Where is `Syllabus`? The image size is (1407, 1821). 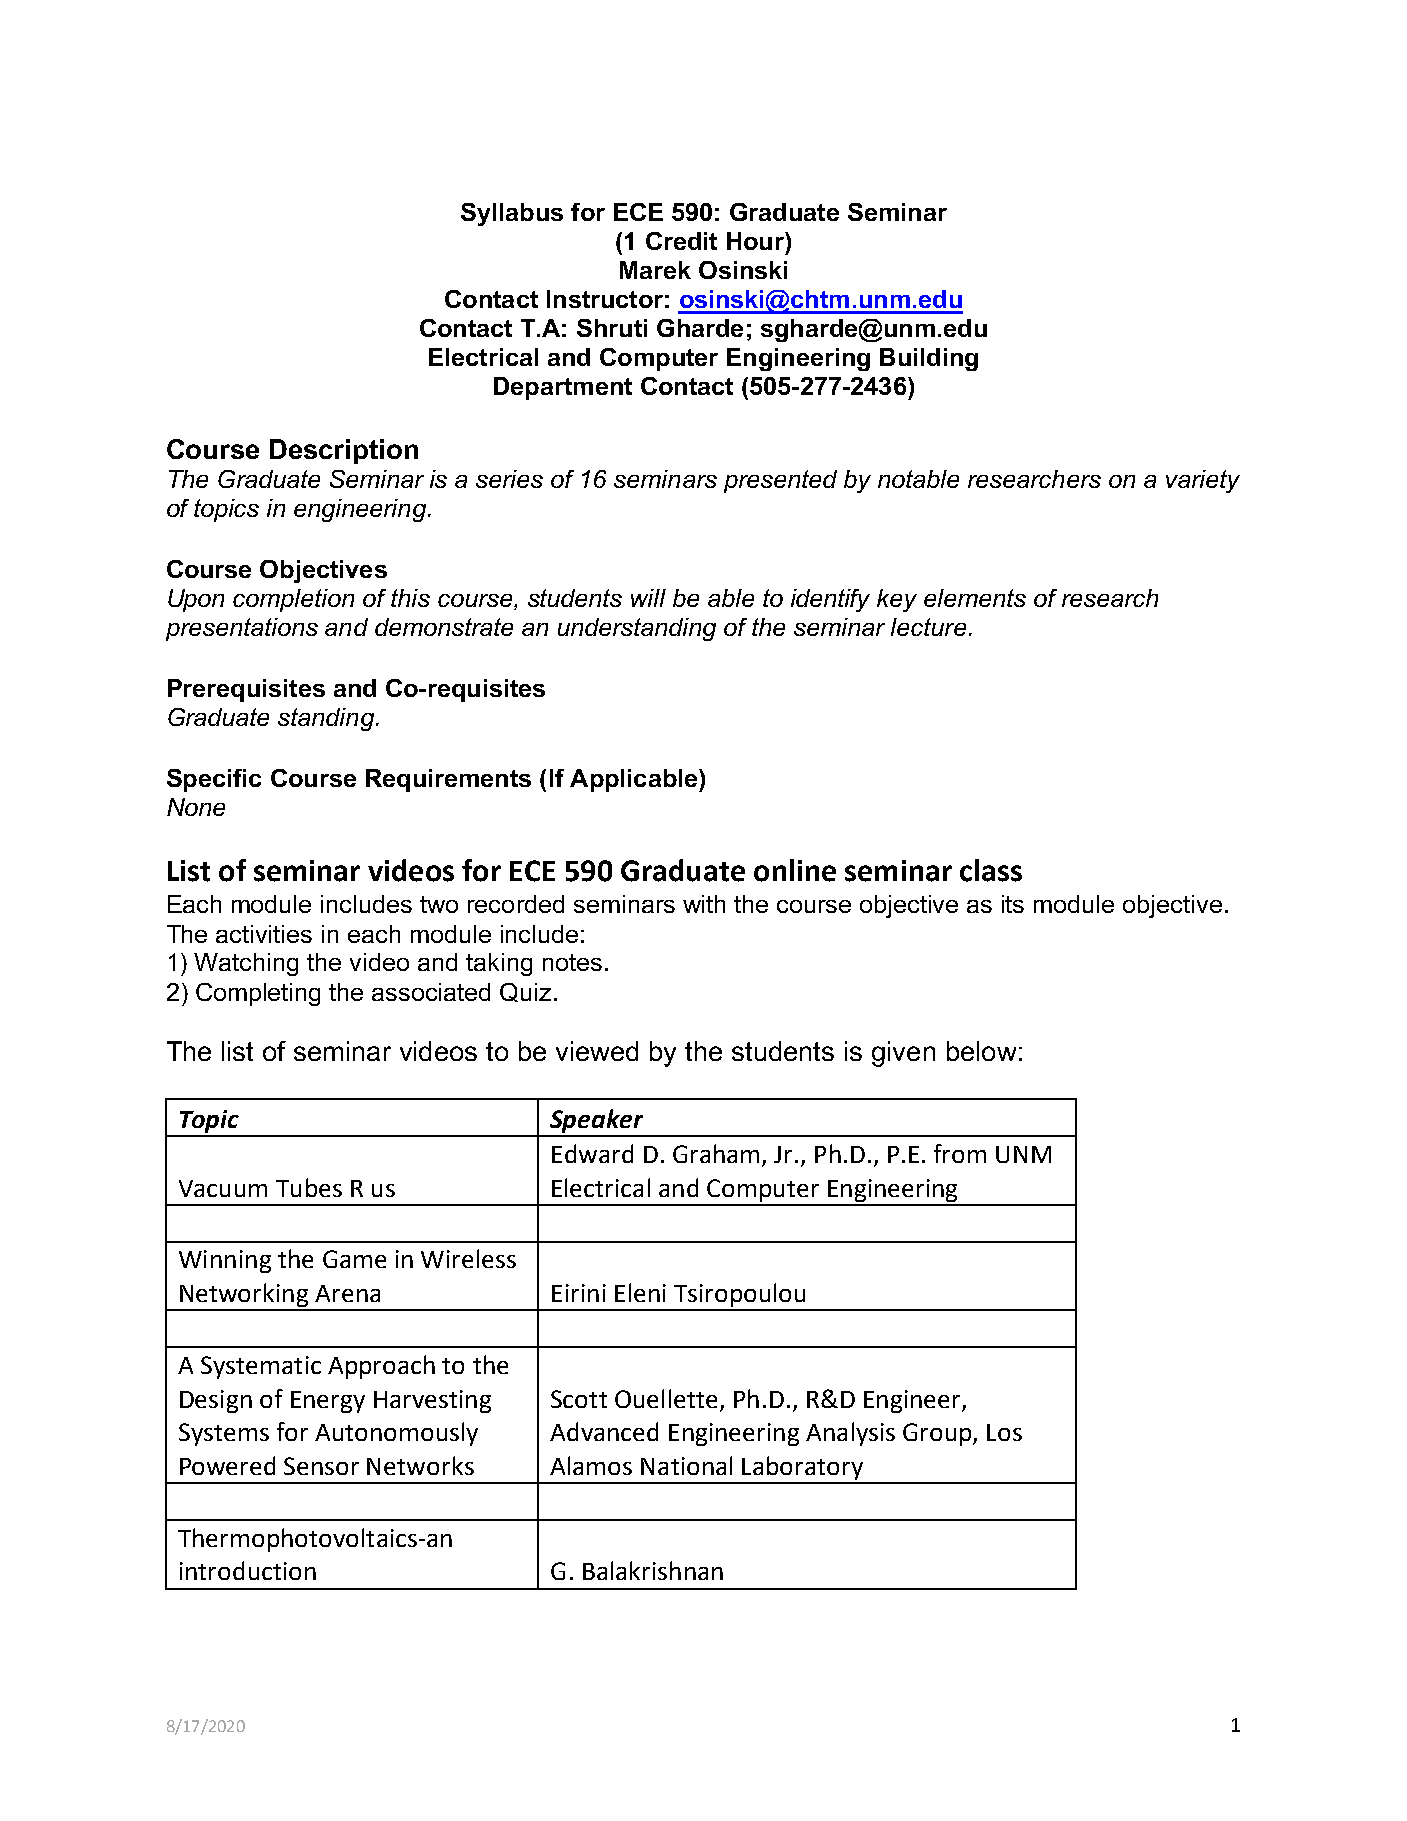 Syllabus is located at coordinates (512, 214).
